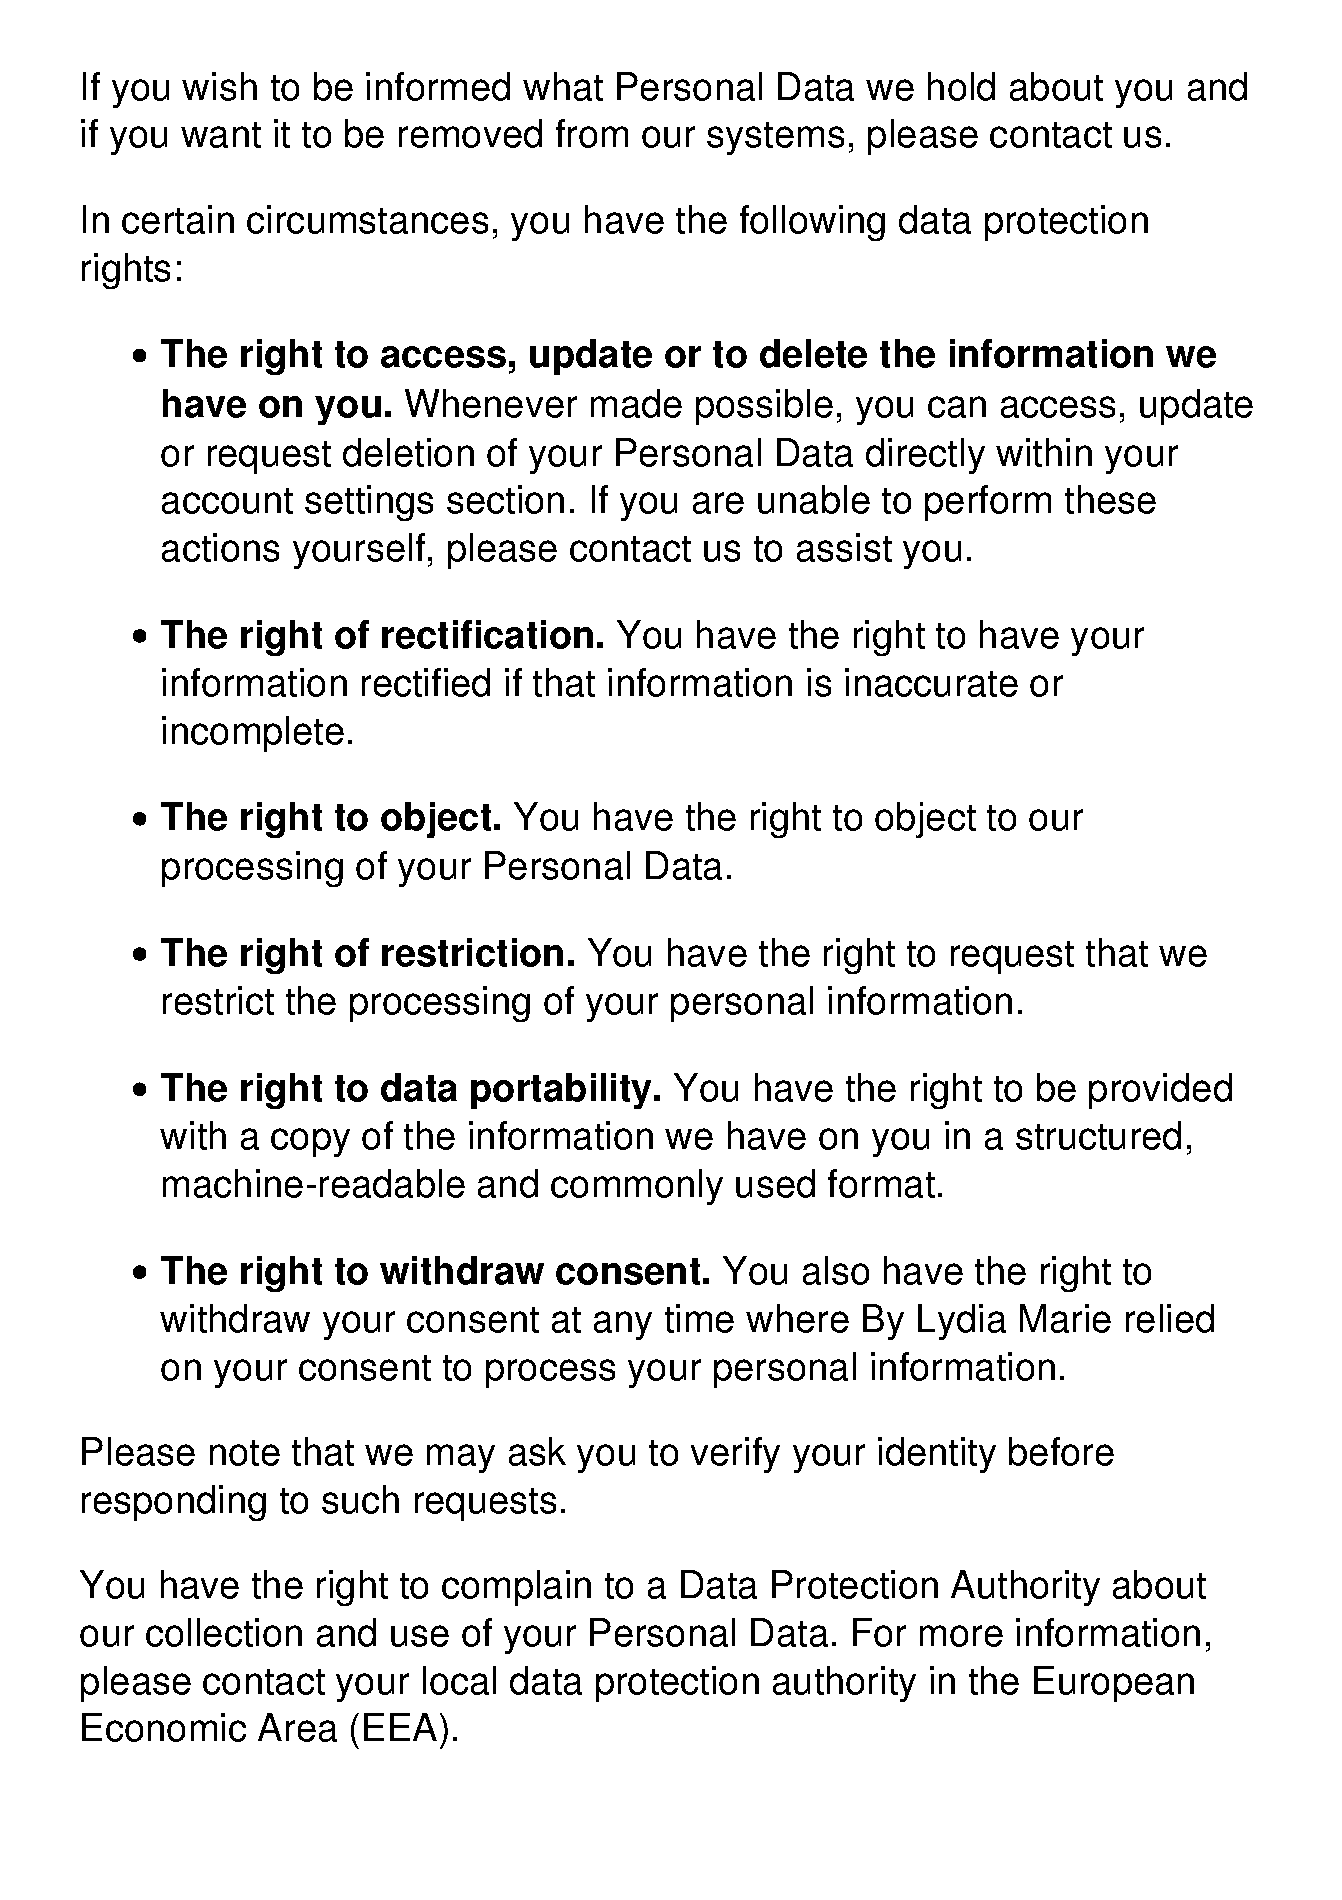 This image has height=1900, width=1342. Describe the element at coordinates (487, 634) in the image. I see `rectification` at that location.
